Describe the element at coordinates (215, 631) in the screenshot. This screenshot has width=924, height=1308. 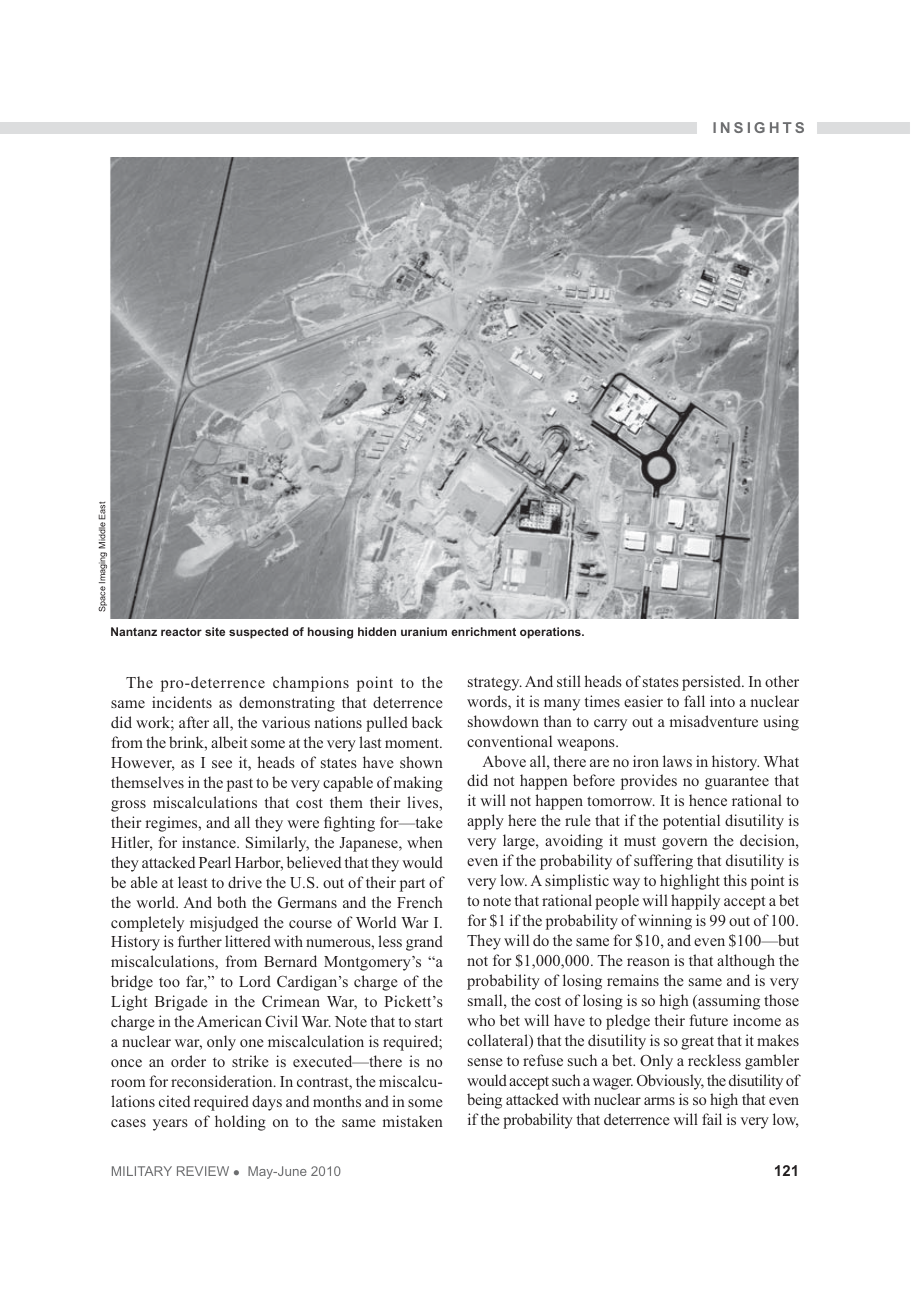
I see `site` at that location.
